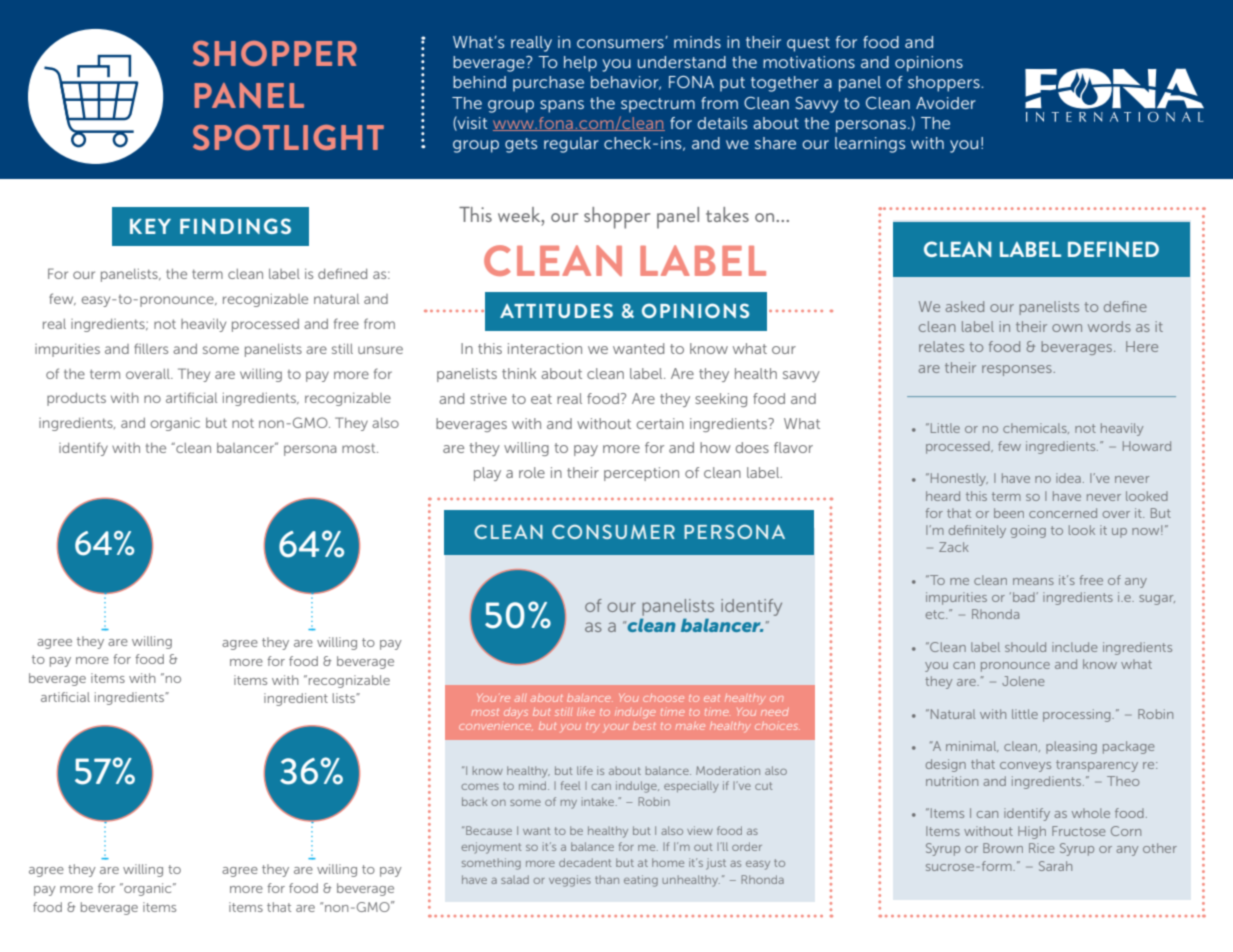 The height and width of the document is (952, 1233). Describe the element at coordinates (76, 399) in the document. I see `products` at that location.
